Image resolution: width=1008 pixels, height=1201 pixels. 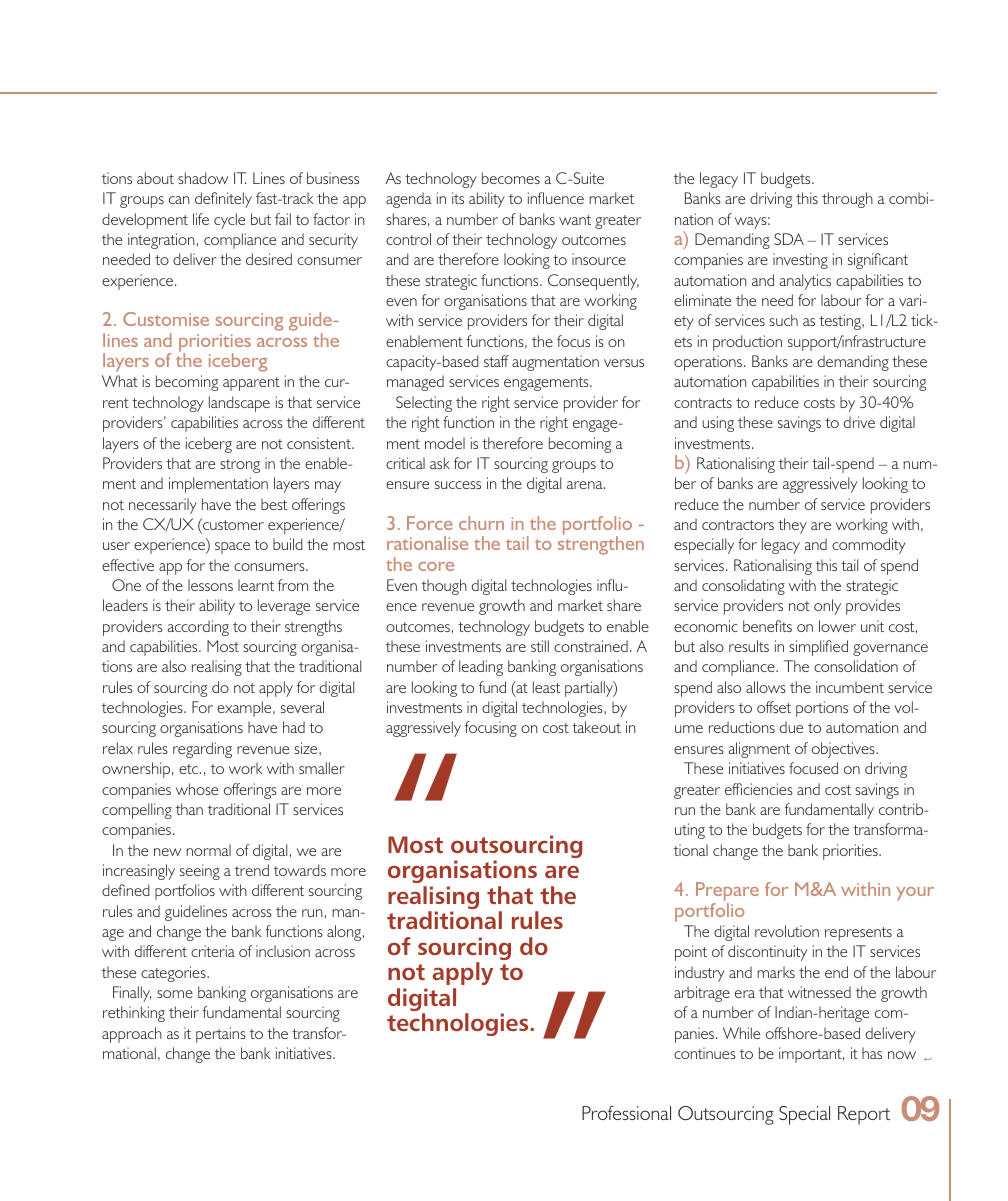 What do you see at coordinates (847, 200) in the image?
I see `through` at bounding box center [847, 200].
